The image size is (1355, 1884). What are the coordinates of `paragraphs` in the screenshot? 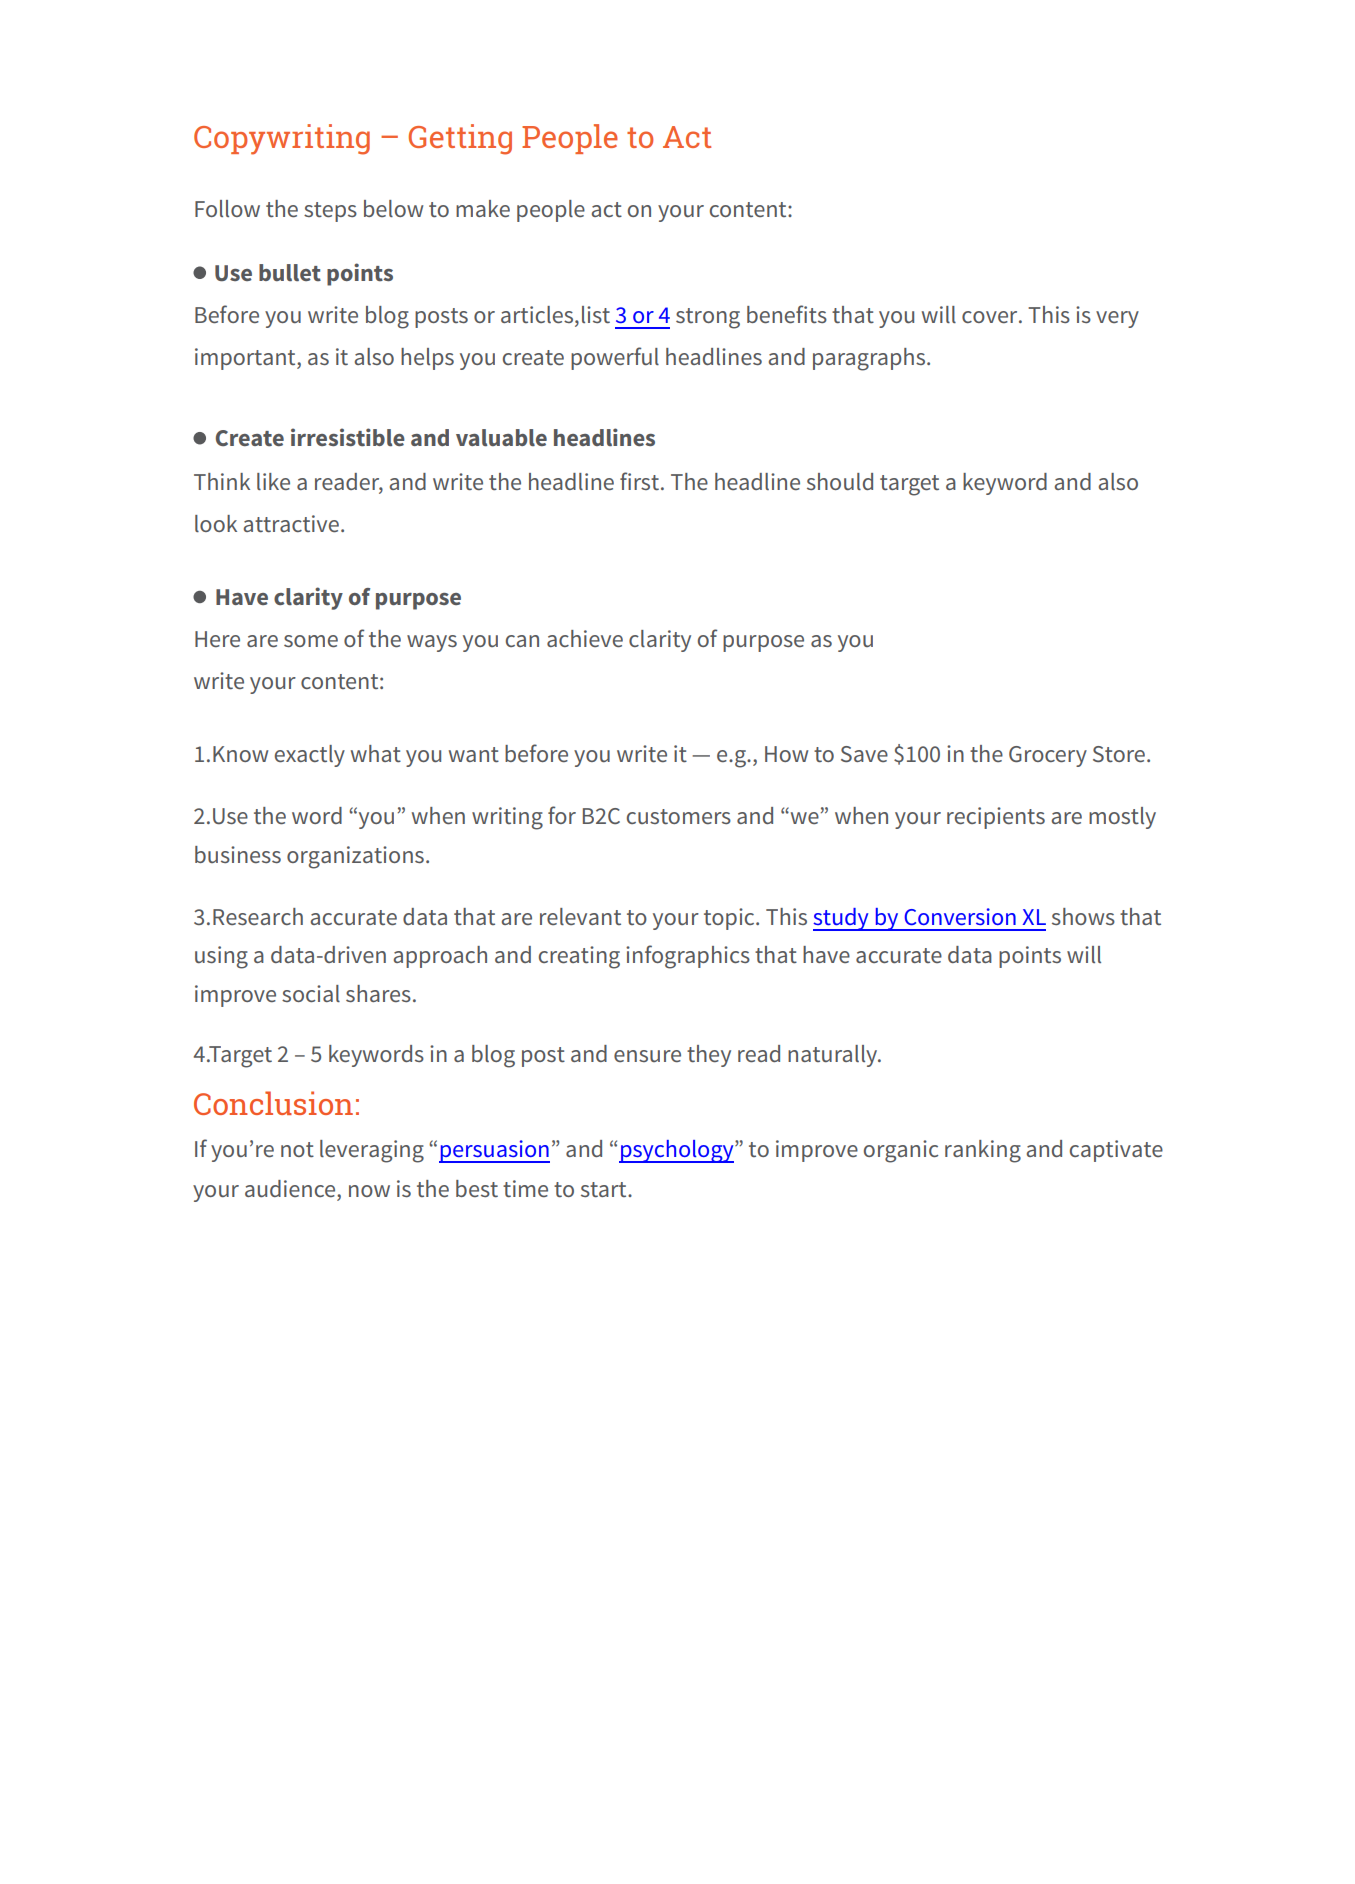 It's located at (870, 359).
